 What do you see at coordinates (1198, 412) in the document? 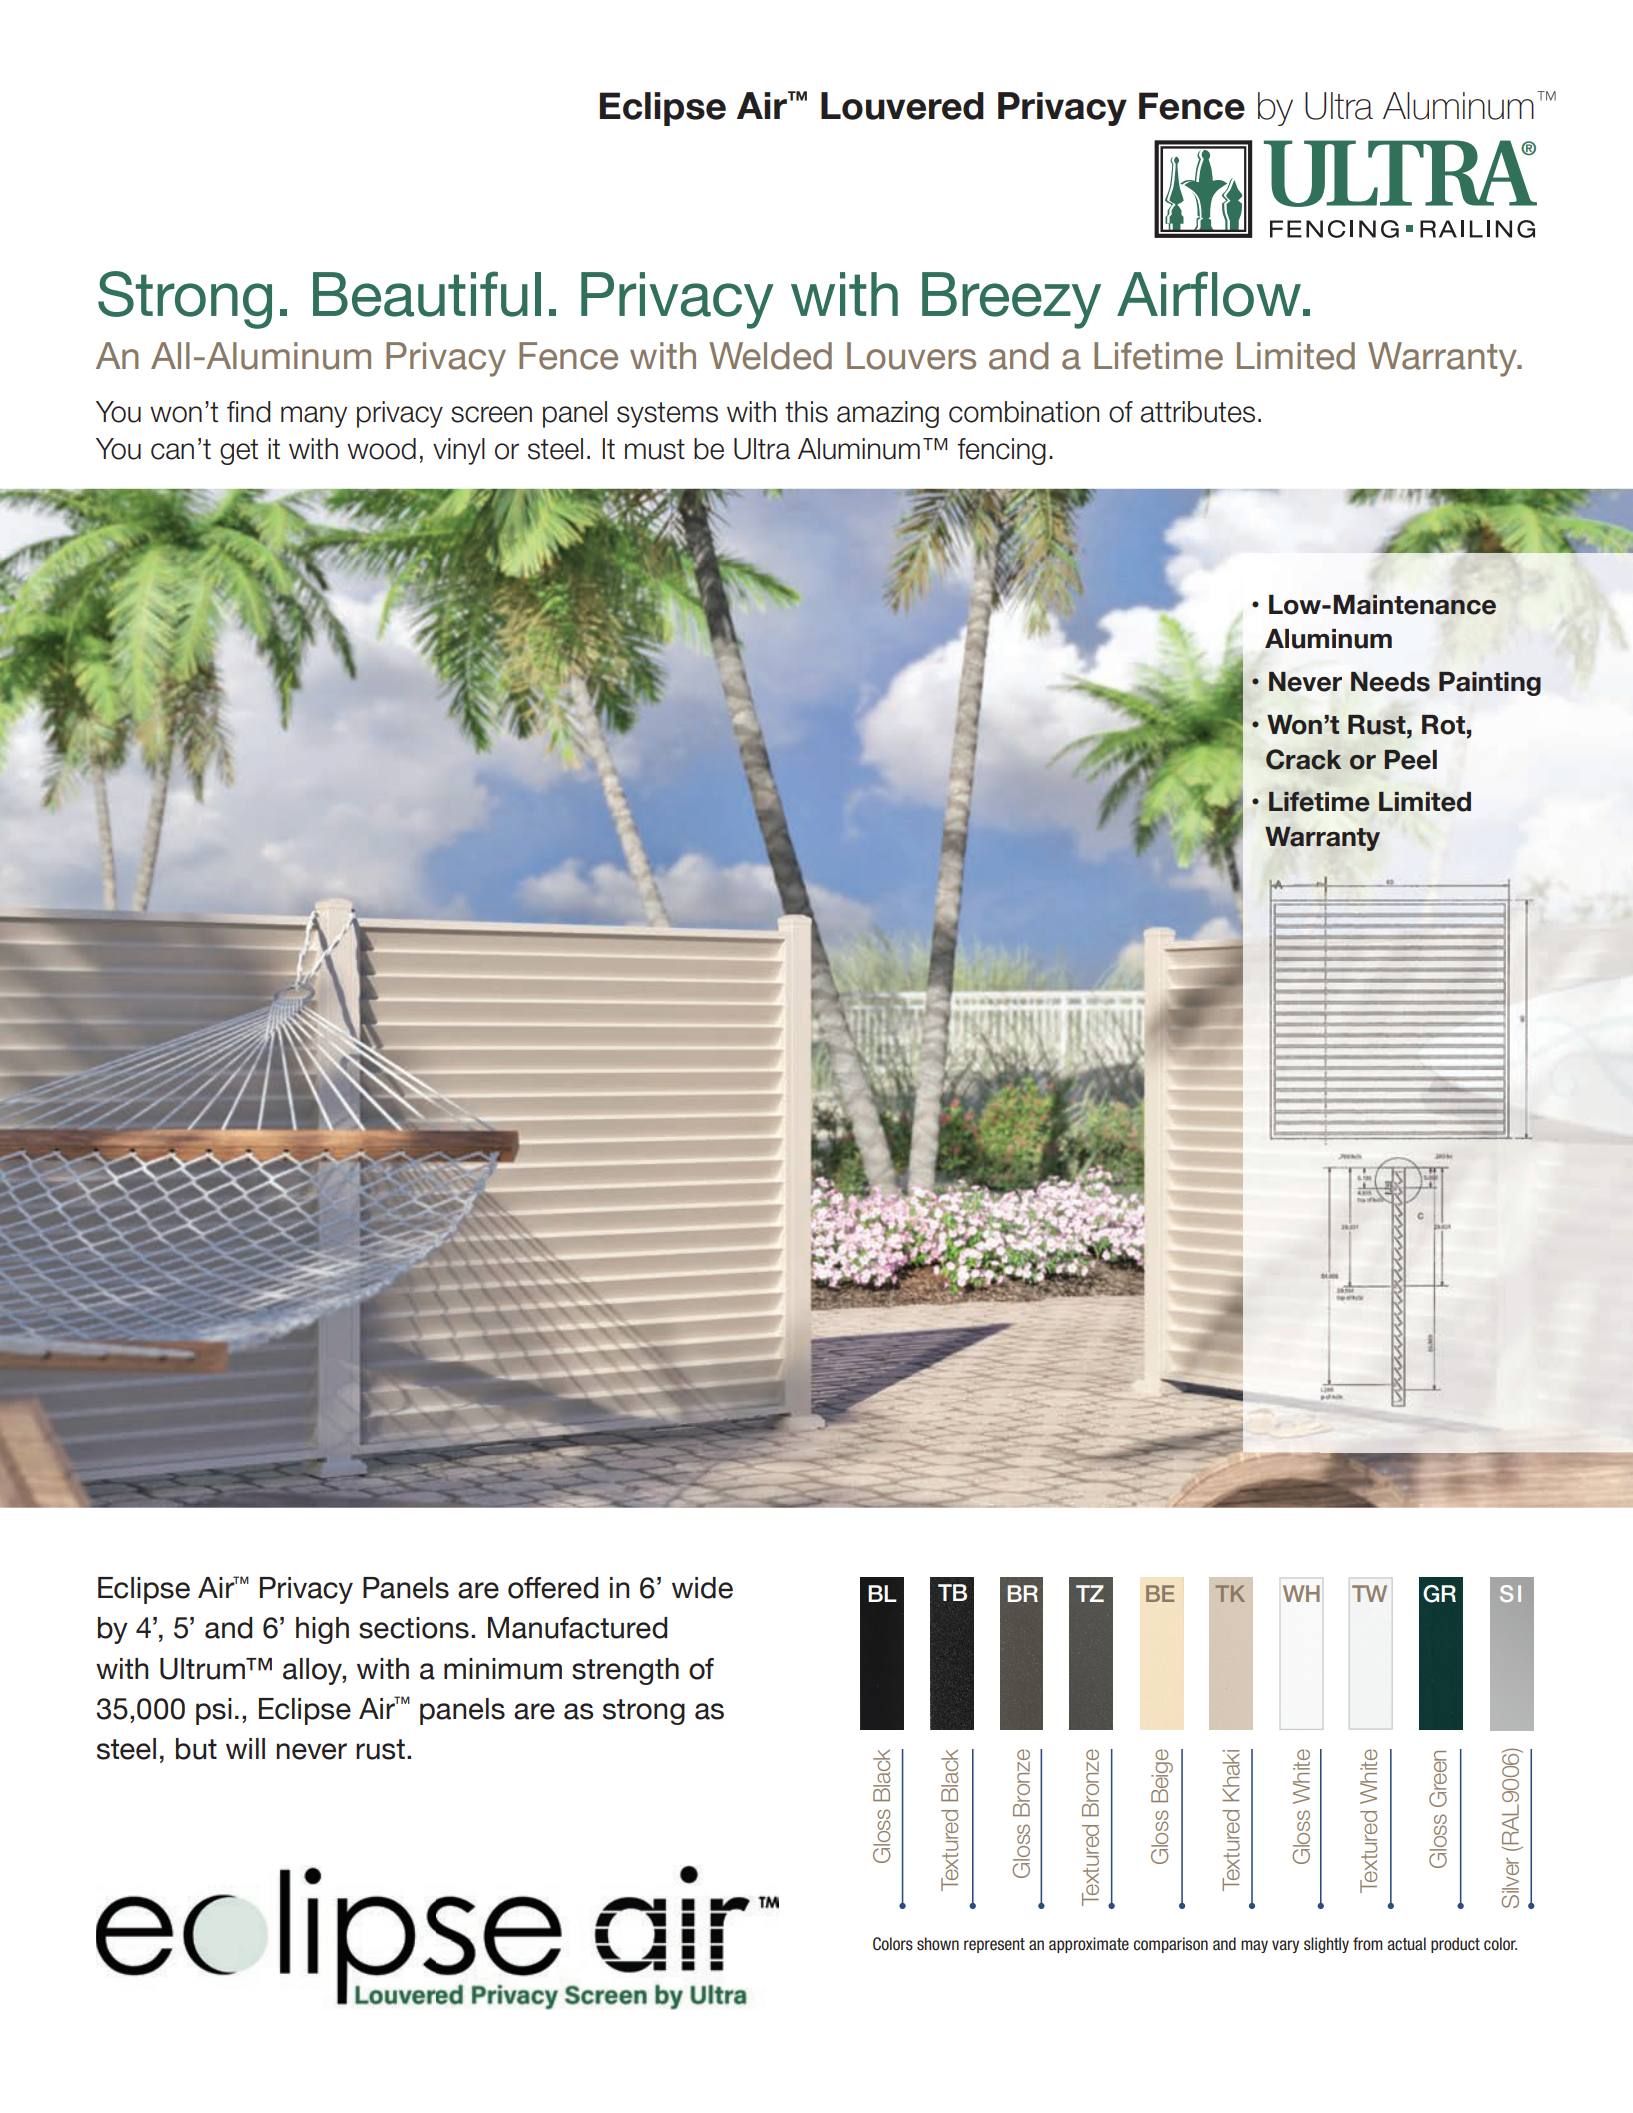
I see `attributes` at bounding box center [1198, 412].
